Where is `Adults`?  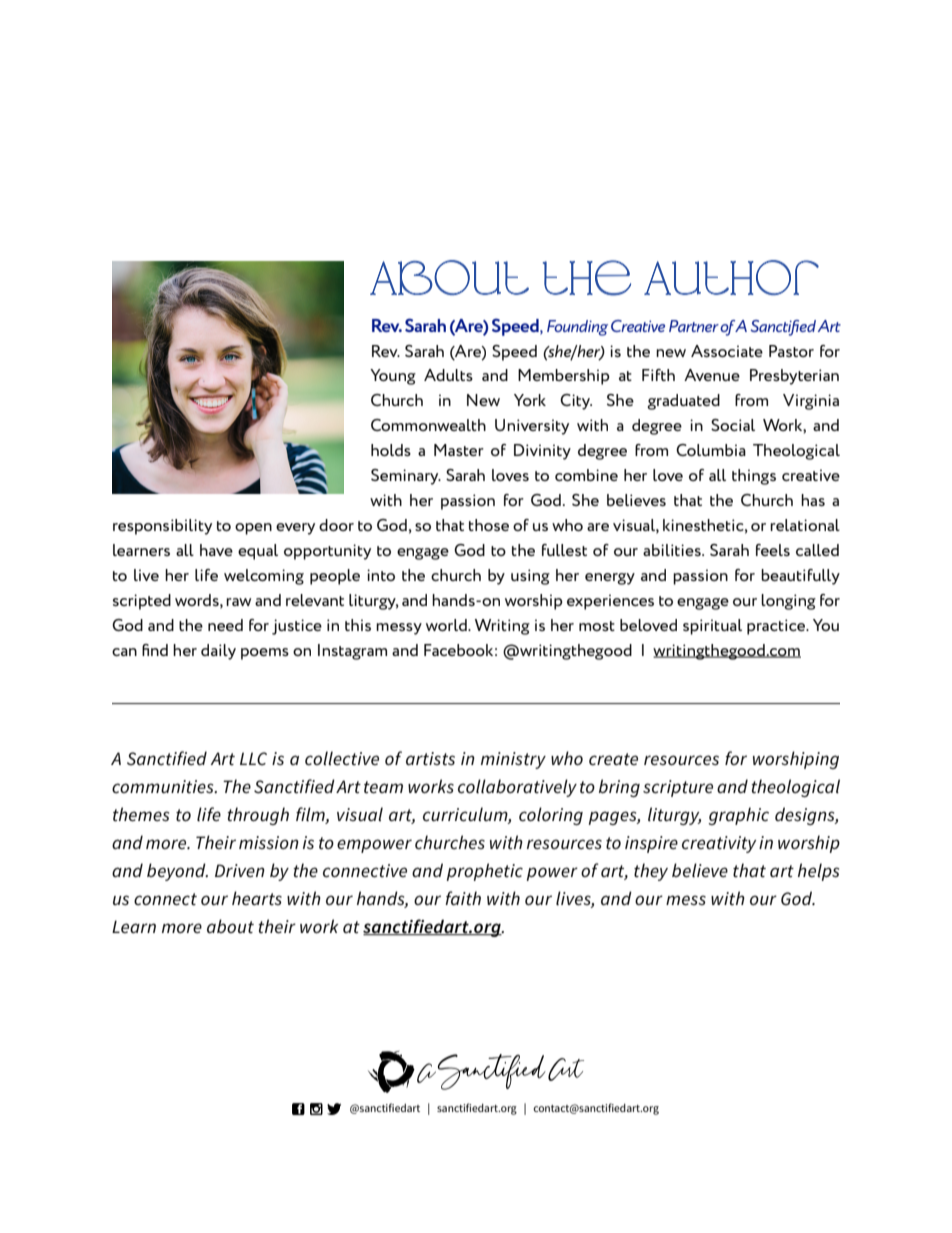
Adults is located at coordinates (448, 375).
